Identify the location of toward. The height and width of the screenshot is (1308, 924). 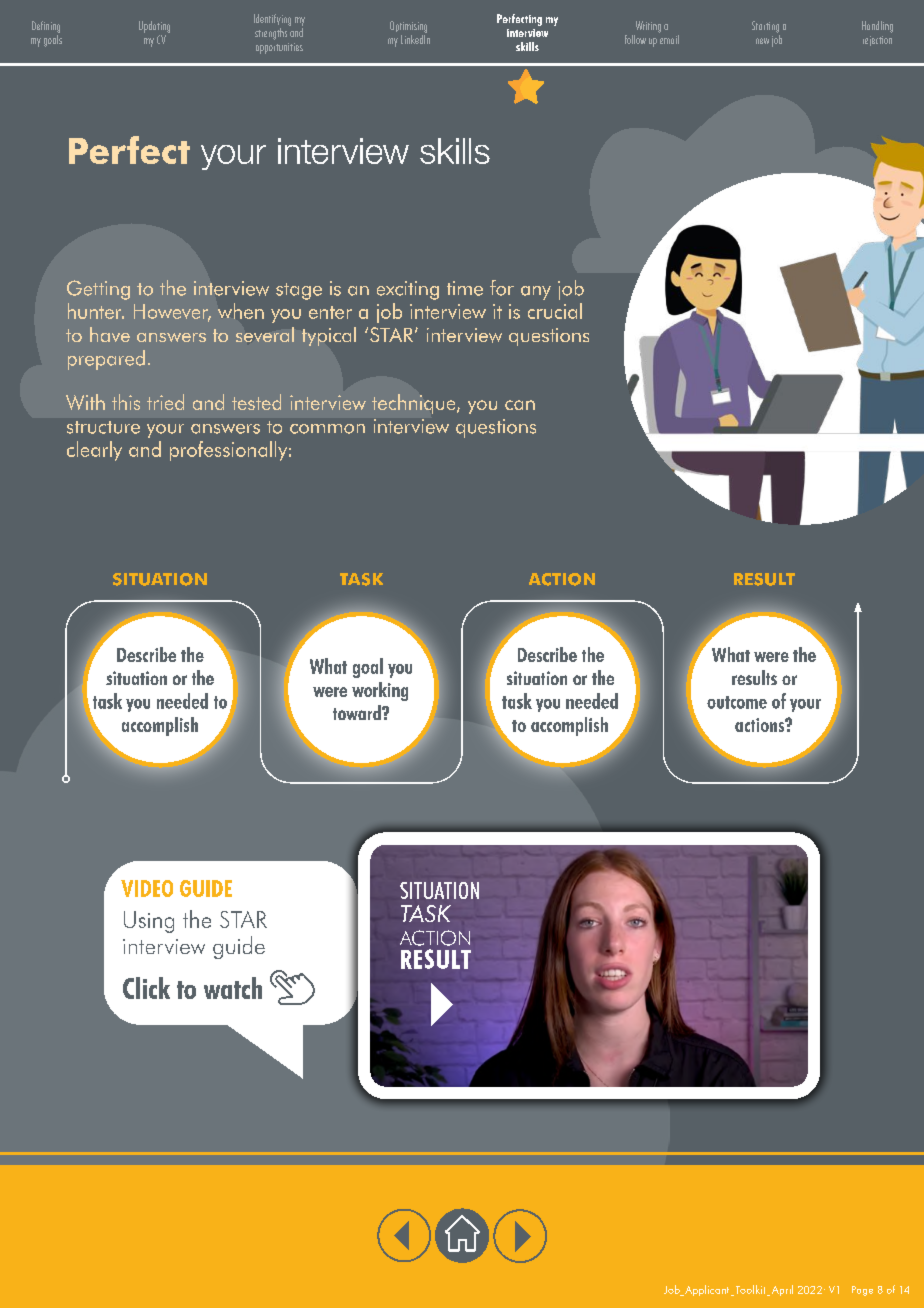
(358, 712).
